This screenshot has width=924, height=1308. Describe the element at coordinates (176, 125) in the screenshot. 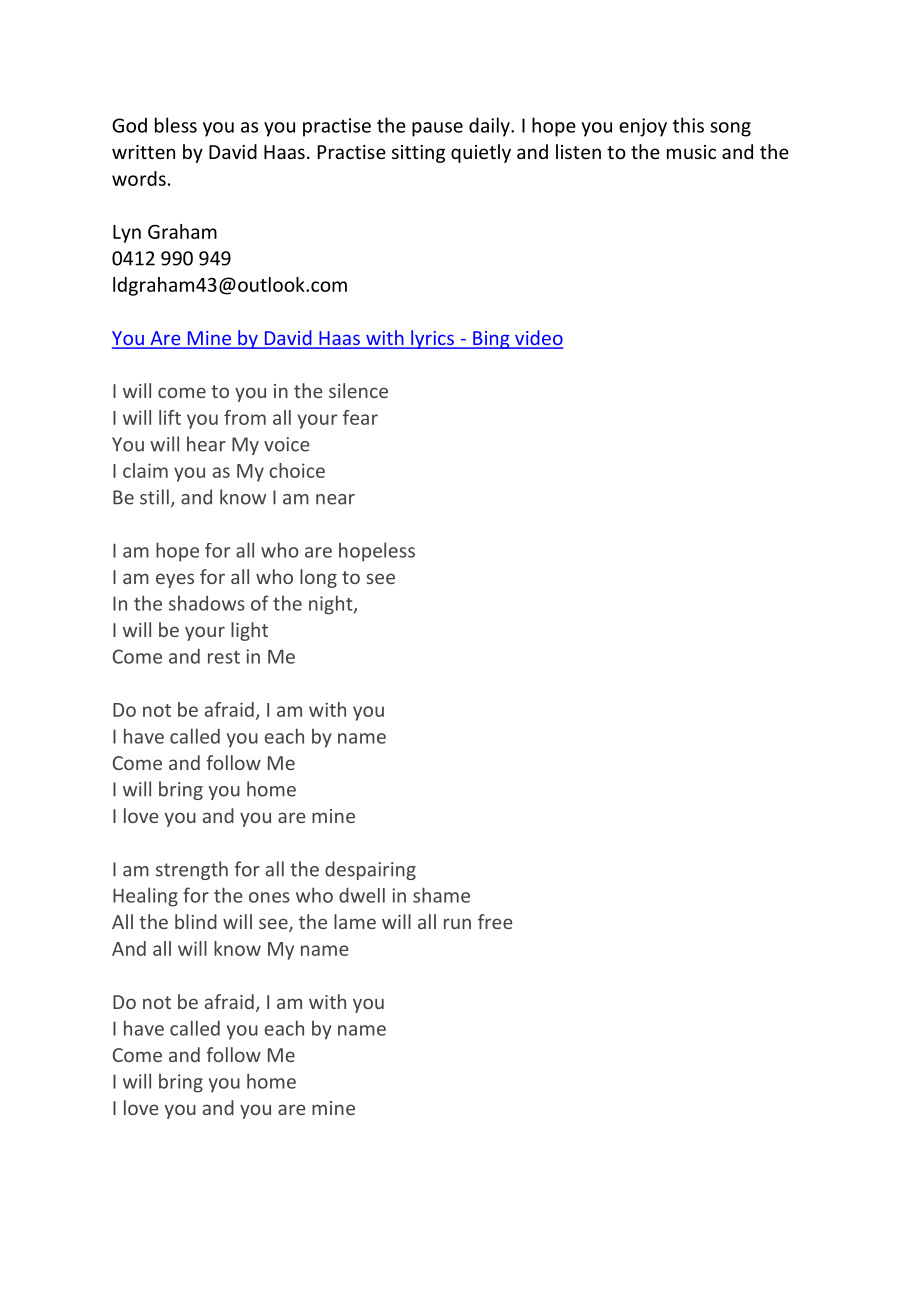

I see `bless` at that location.
